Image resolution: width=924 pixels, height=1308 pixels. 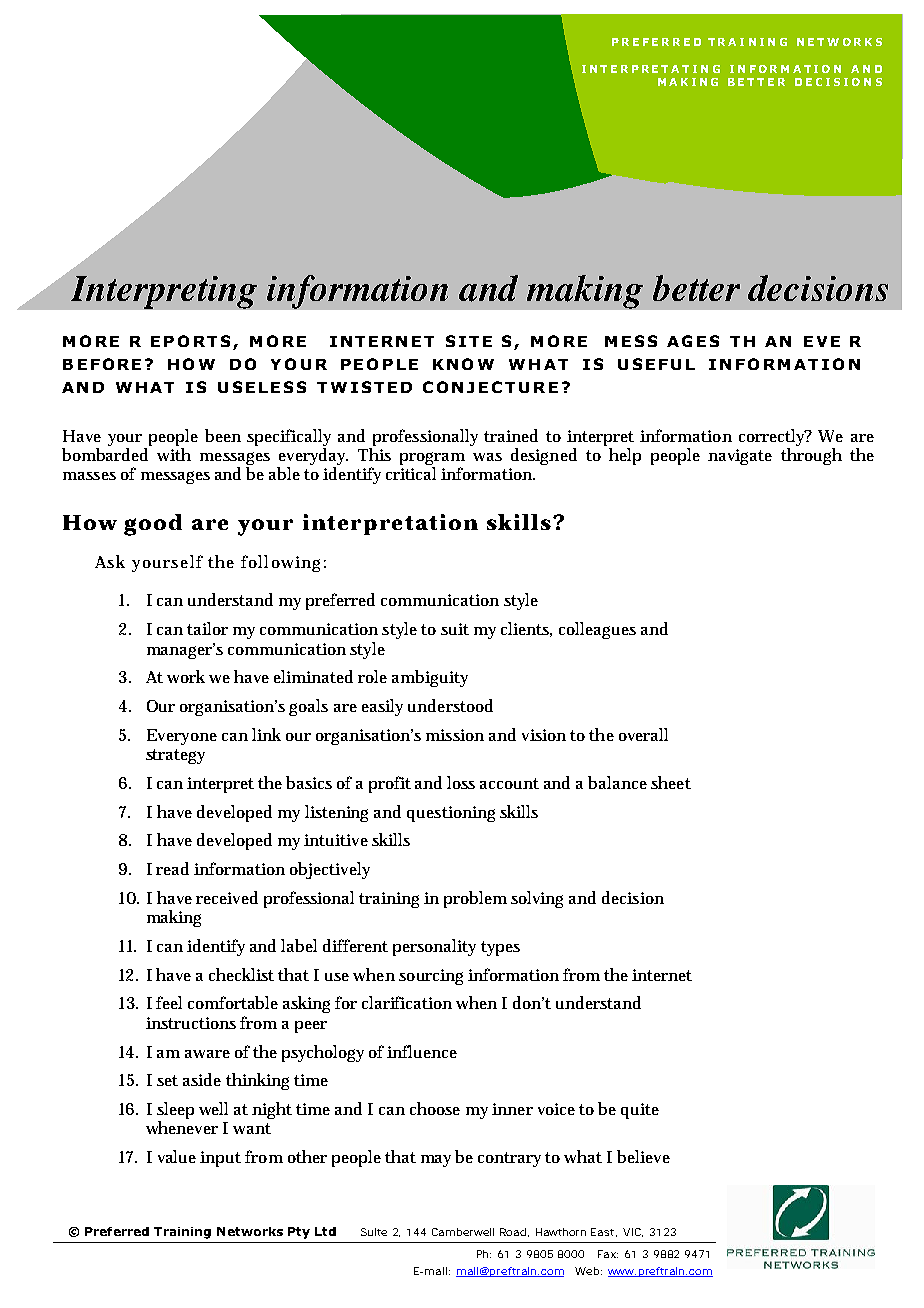 I want to click on Pty, so click(x=299, y=1233).
